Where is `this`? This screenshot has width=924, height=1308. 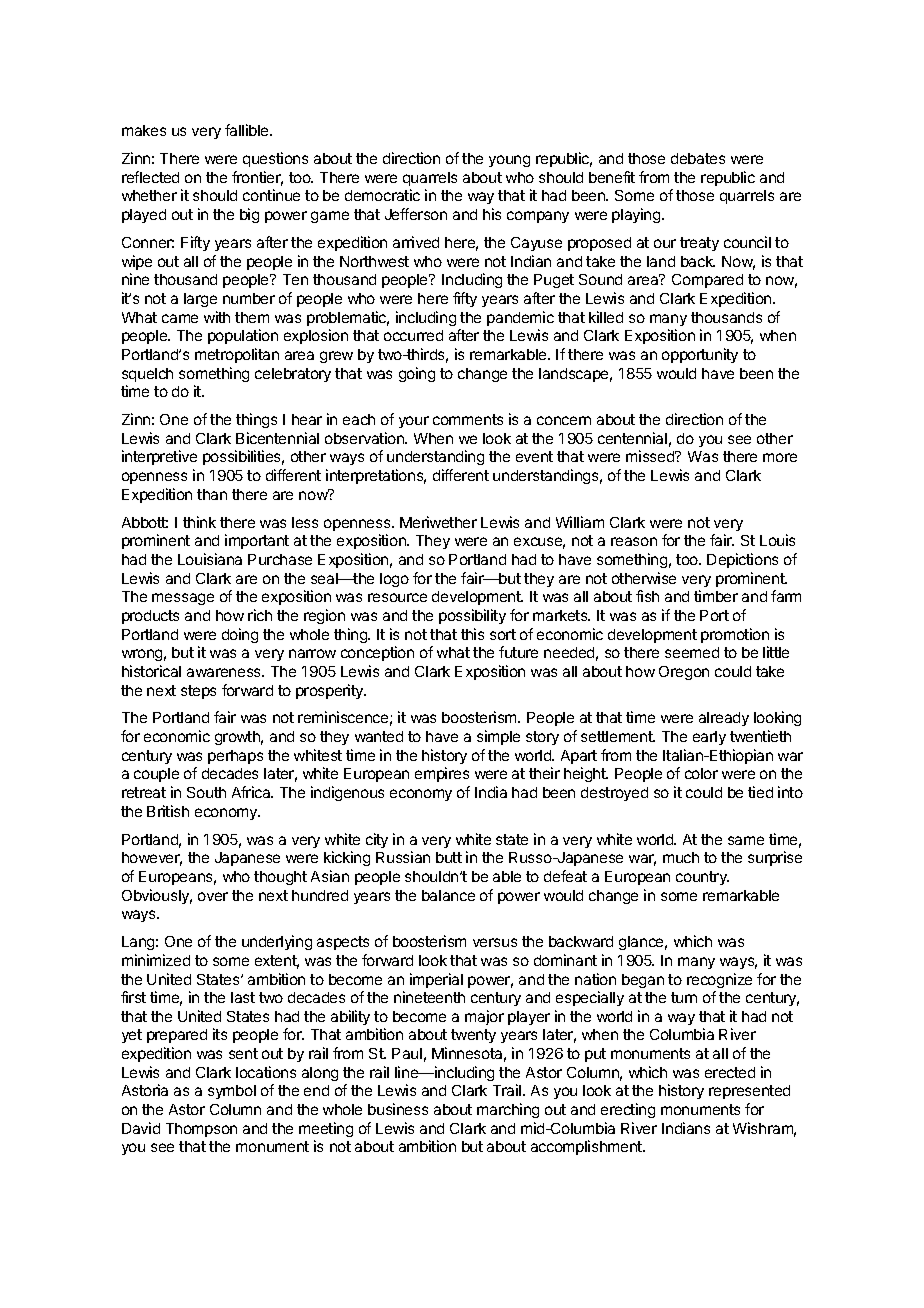 this is located at coordinates (472, 634).
